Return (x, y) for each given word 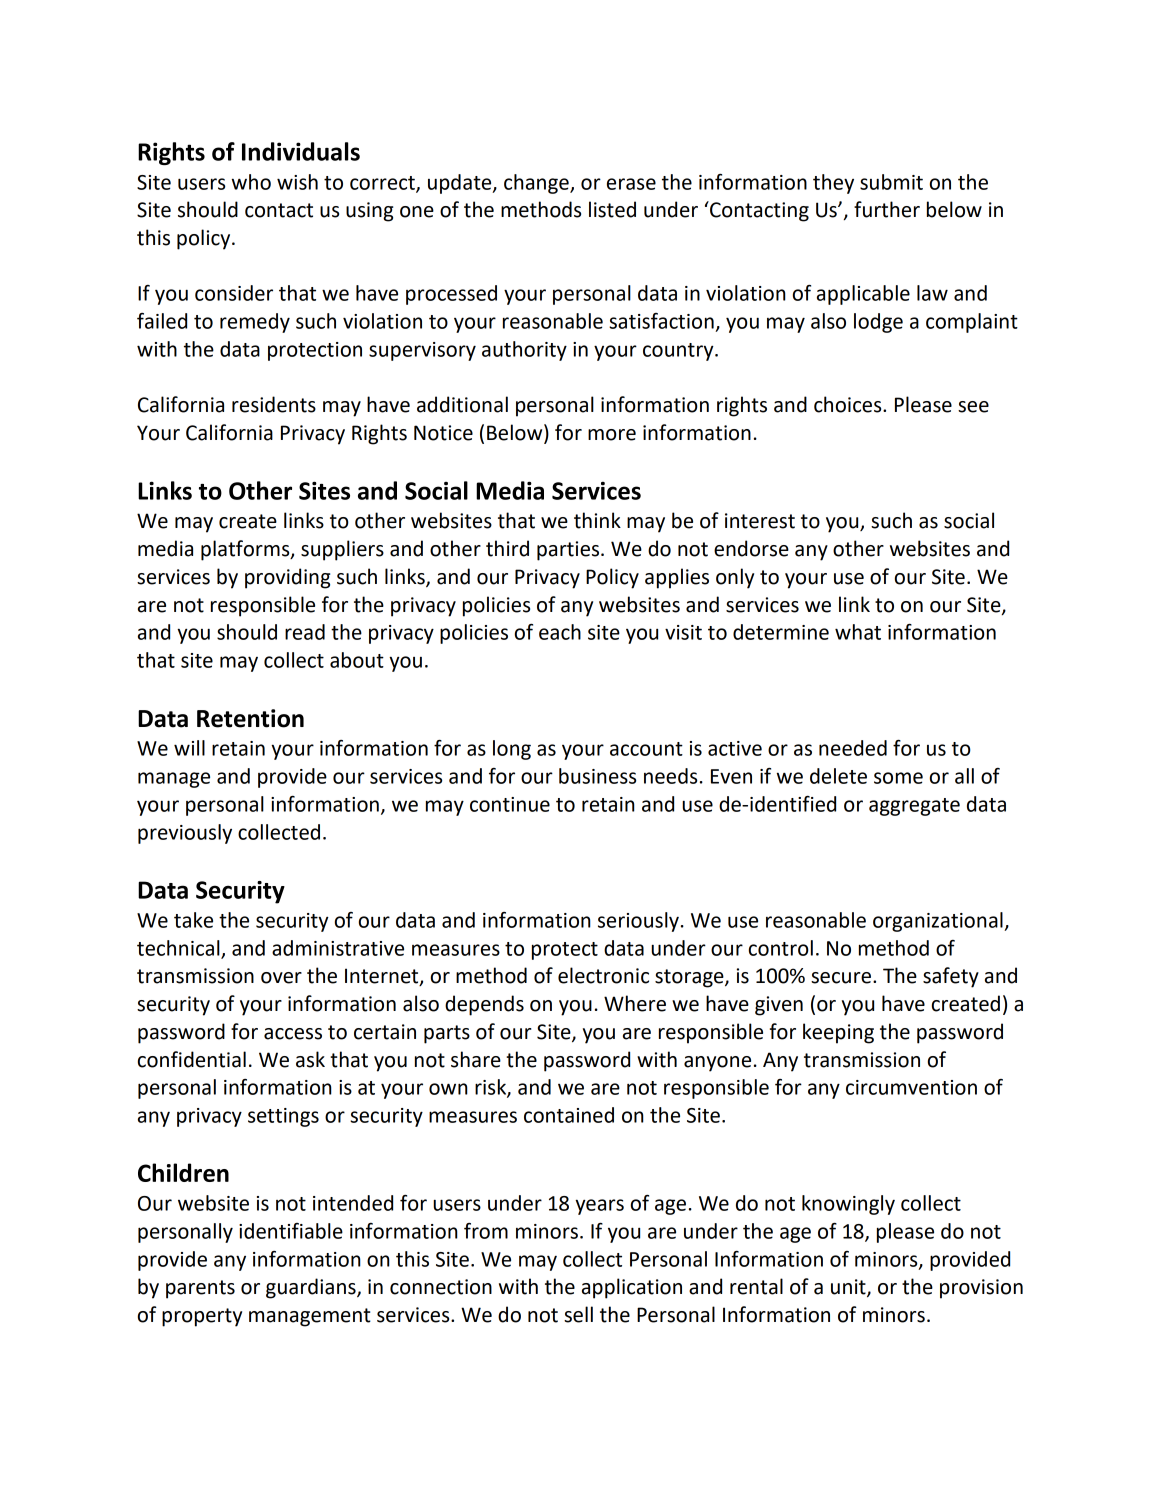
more (612, 435)
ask (310, 1059)
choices (849, 404)
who (251, 182)
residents (274, 404)
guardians (312, 1288)
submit (891, 182)
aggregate (914, 807)
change (537, 184)
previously (185, 834)
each (560, 632)
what (858, 632)
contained (569, 1115)
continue (510, 804)
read (305, 632)
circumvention (911, 1087)
